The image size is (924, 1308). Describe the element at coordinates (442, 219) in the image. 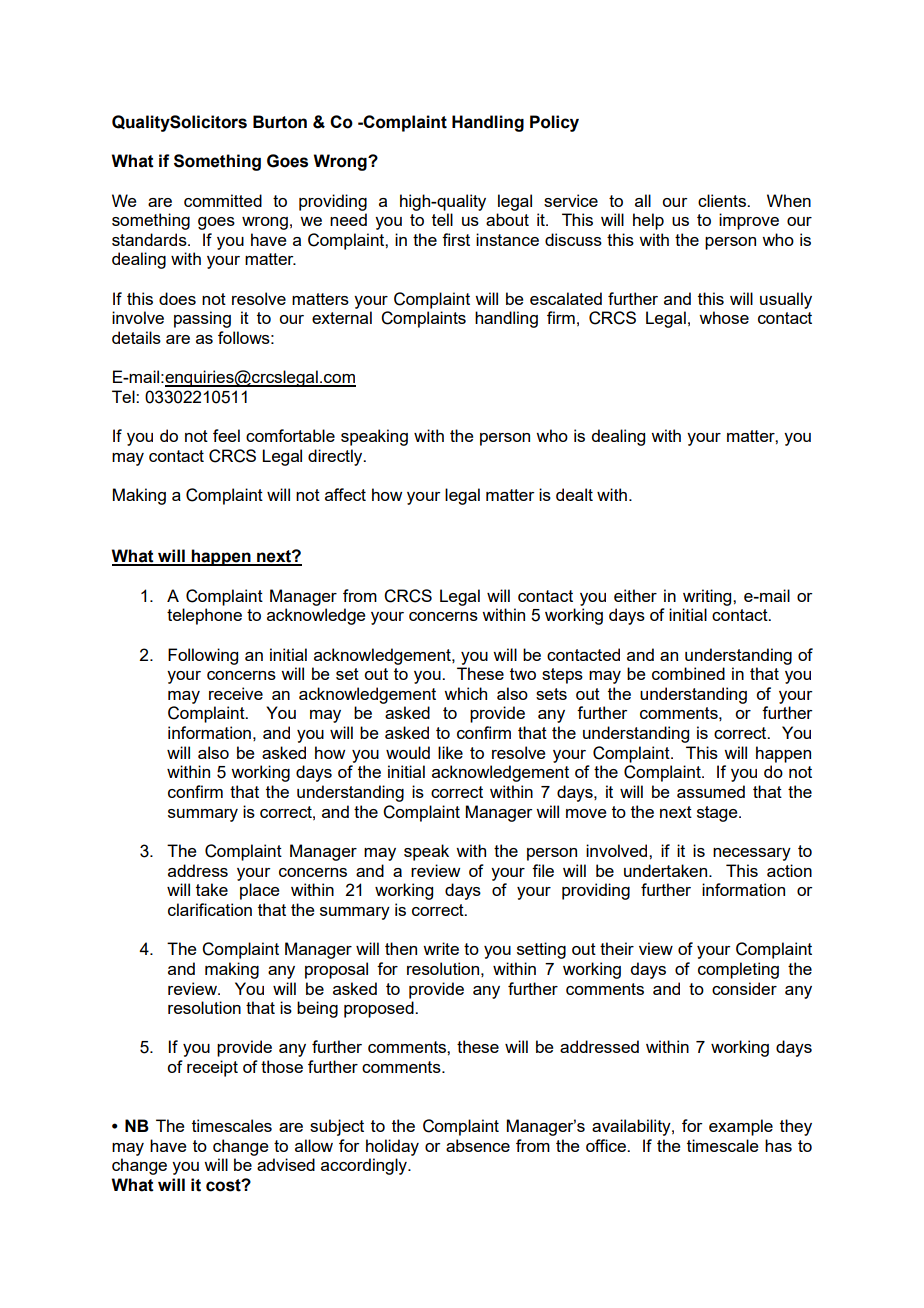

I see `tell` at that location.
